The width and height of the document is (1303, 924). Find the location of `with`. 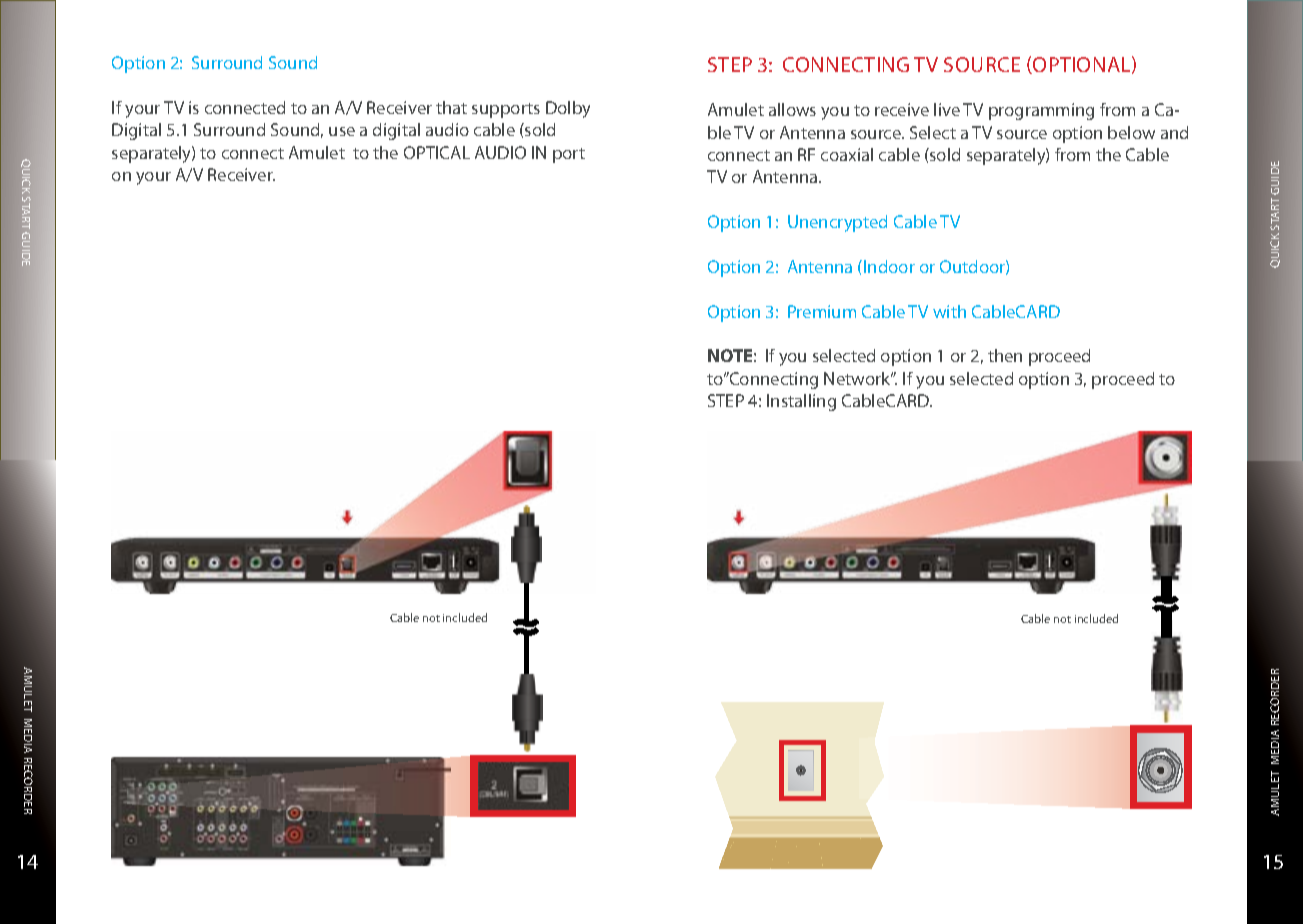

with is located at coordinates (949, 311).
